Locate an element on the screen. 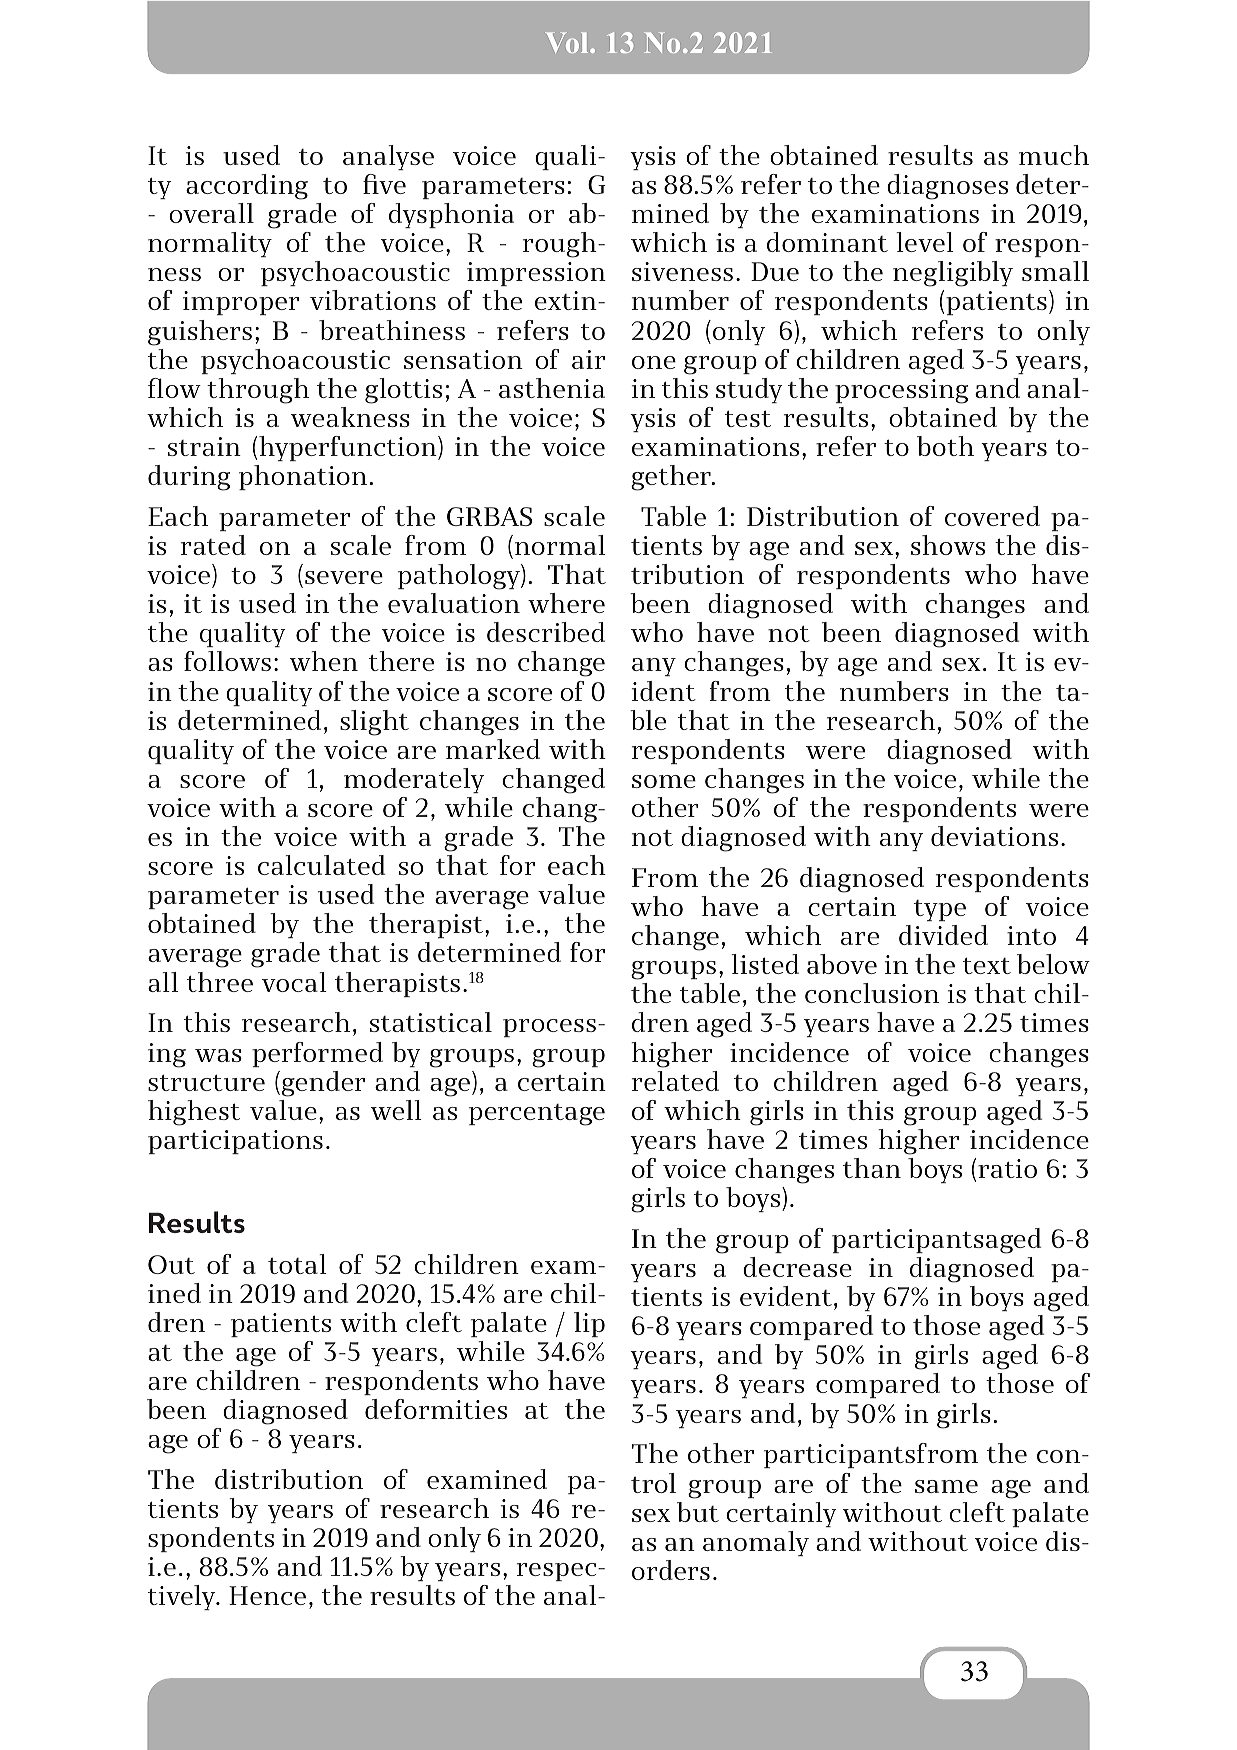 This screenshot has height=1750, width=1237. percentage is located at coordinates (537, 1115).
